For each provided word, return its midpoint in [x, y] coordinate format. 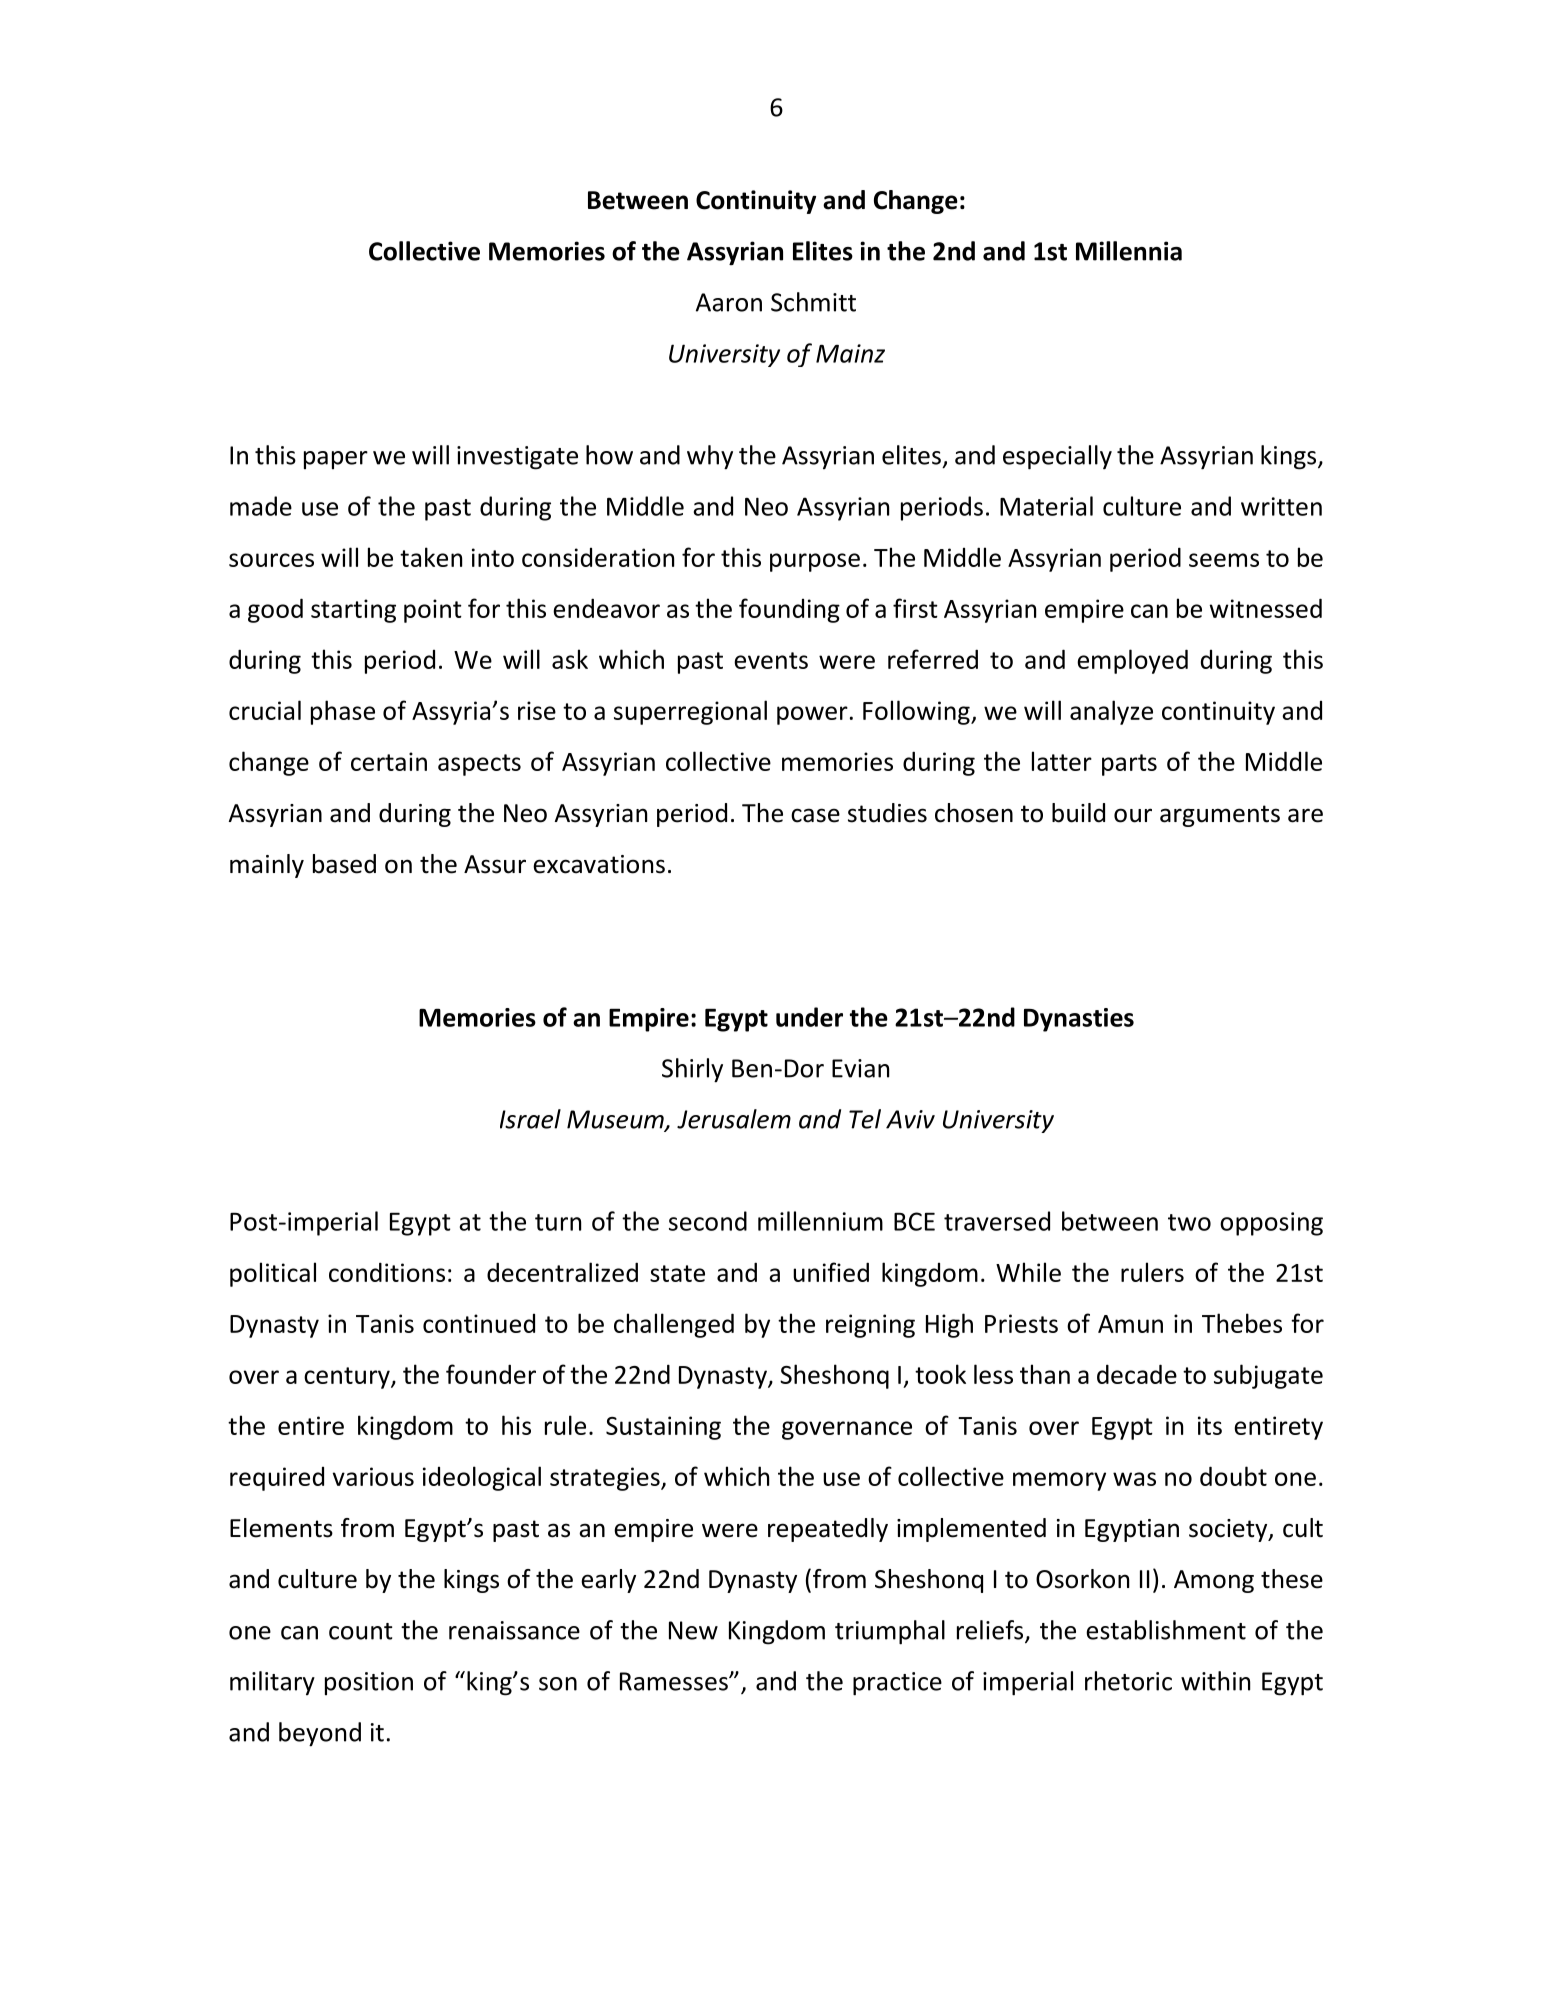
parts [1129, 765]
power [812, 715]
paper [336, 460]
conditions [387, 1272]
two [1189, 1222]
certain [389, 761]
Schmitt [813, 302]
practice [897, 1684]
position [369, 1683]
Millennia [1129, 251]
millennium [820, 1221]
